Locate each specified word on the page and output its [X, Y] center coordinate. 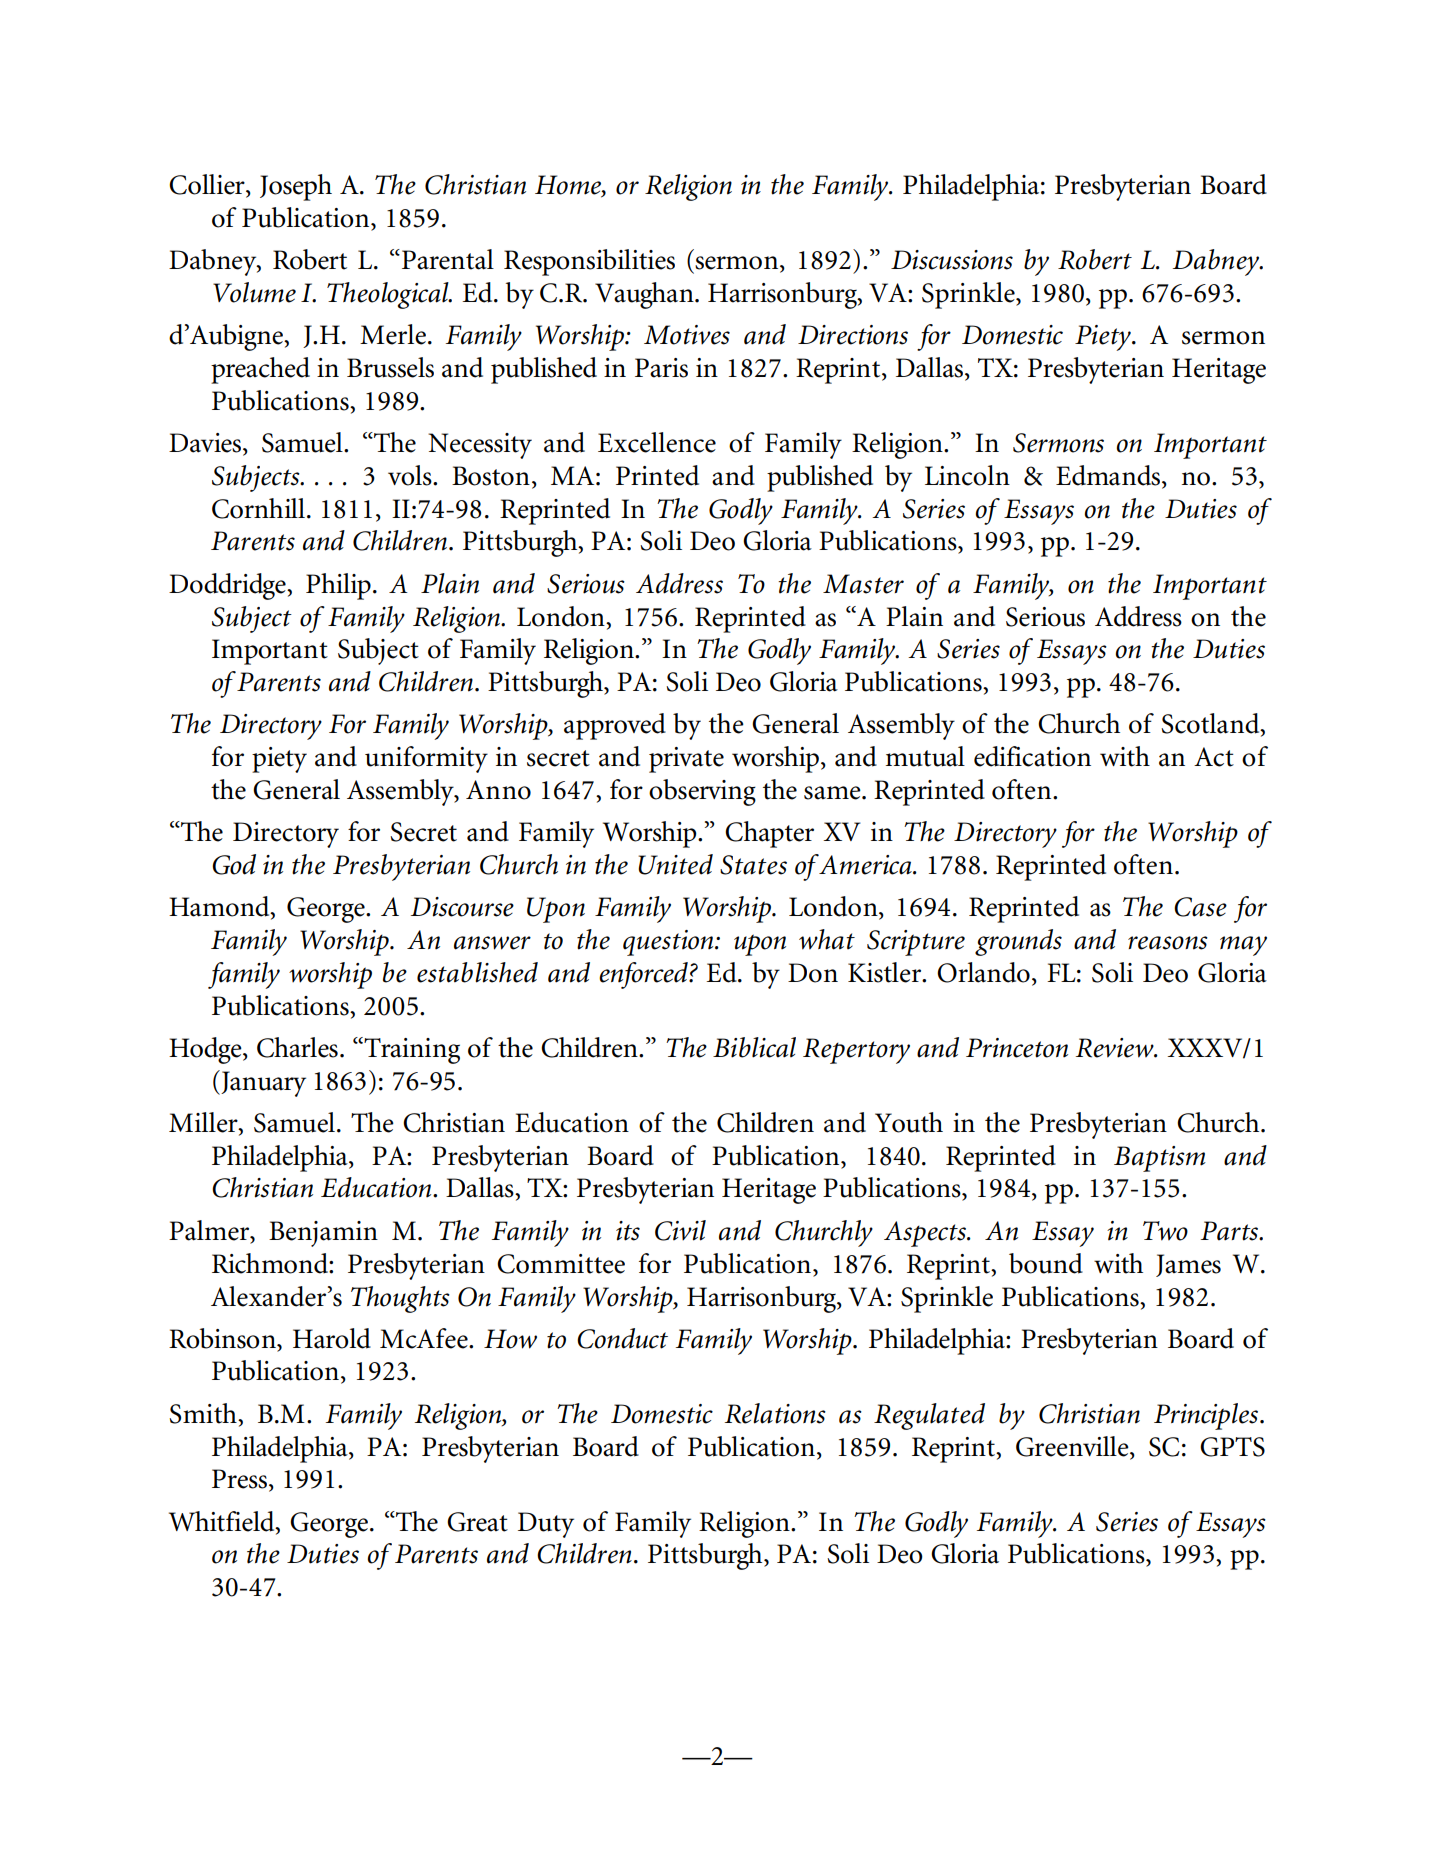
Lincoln [967, 475]
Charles [297, 1047]
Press [239, 1479]
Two [1165, 1231]
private [686, 760]
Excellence [657, 442]
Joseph [296, 187]
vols [411, 475]
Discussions [952, 260]
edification [1032, 756]
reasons [1168, 943]
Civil [680, 1230]
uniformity [426, 759]
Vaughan [645, 295]
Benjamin [323, 1234]
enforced [644, 975]
